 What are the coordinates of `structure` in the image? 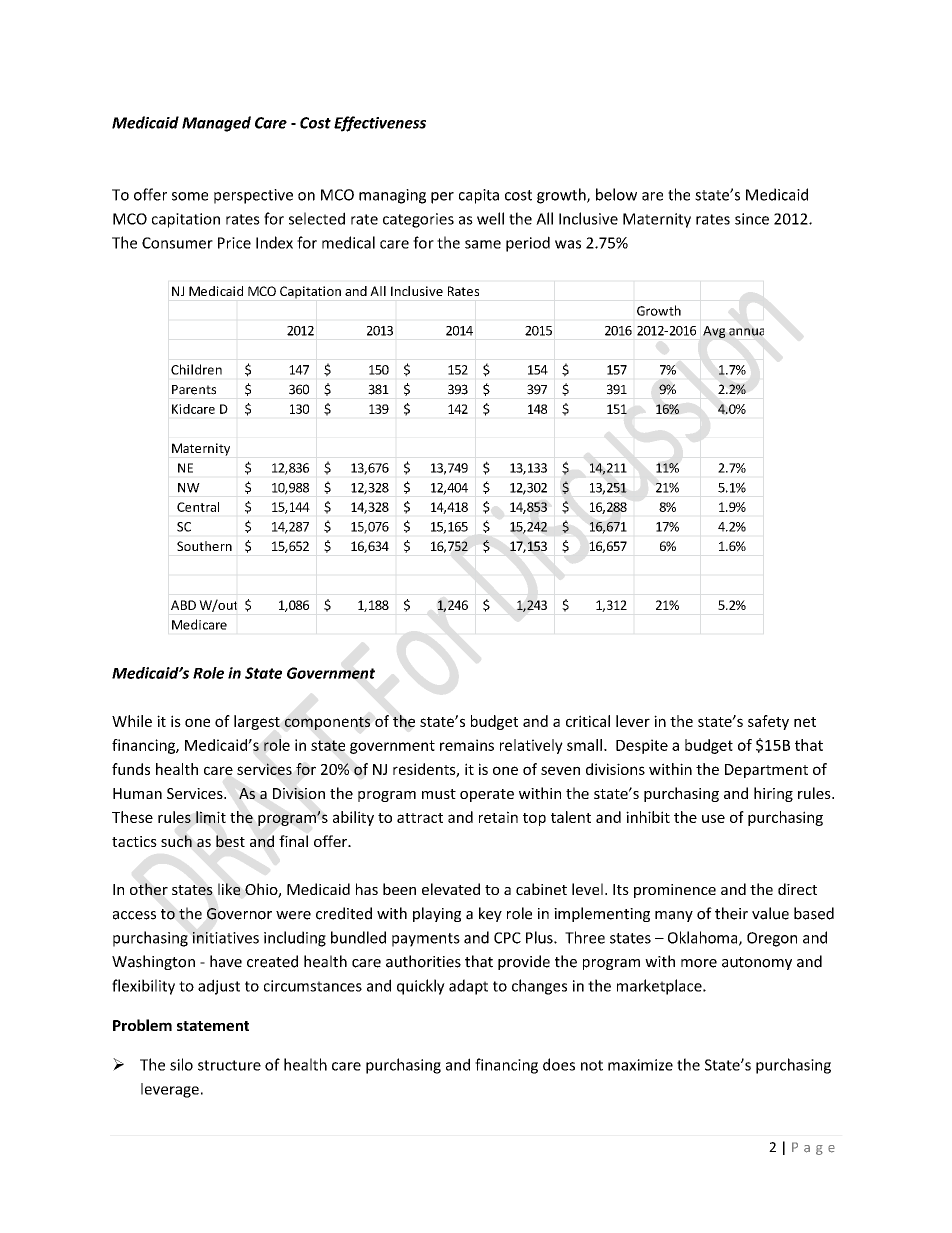 It's located at (229, 1065).
